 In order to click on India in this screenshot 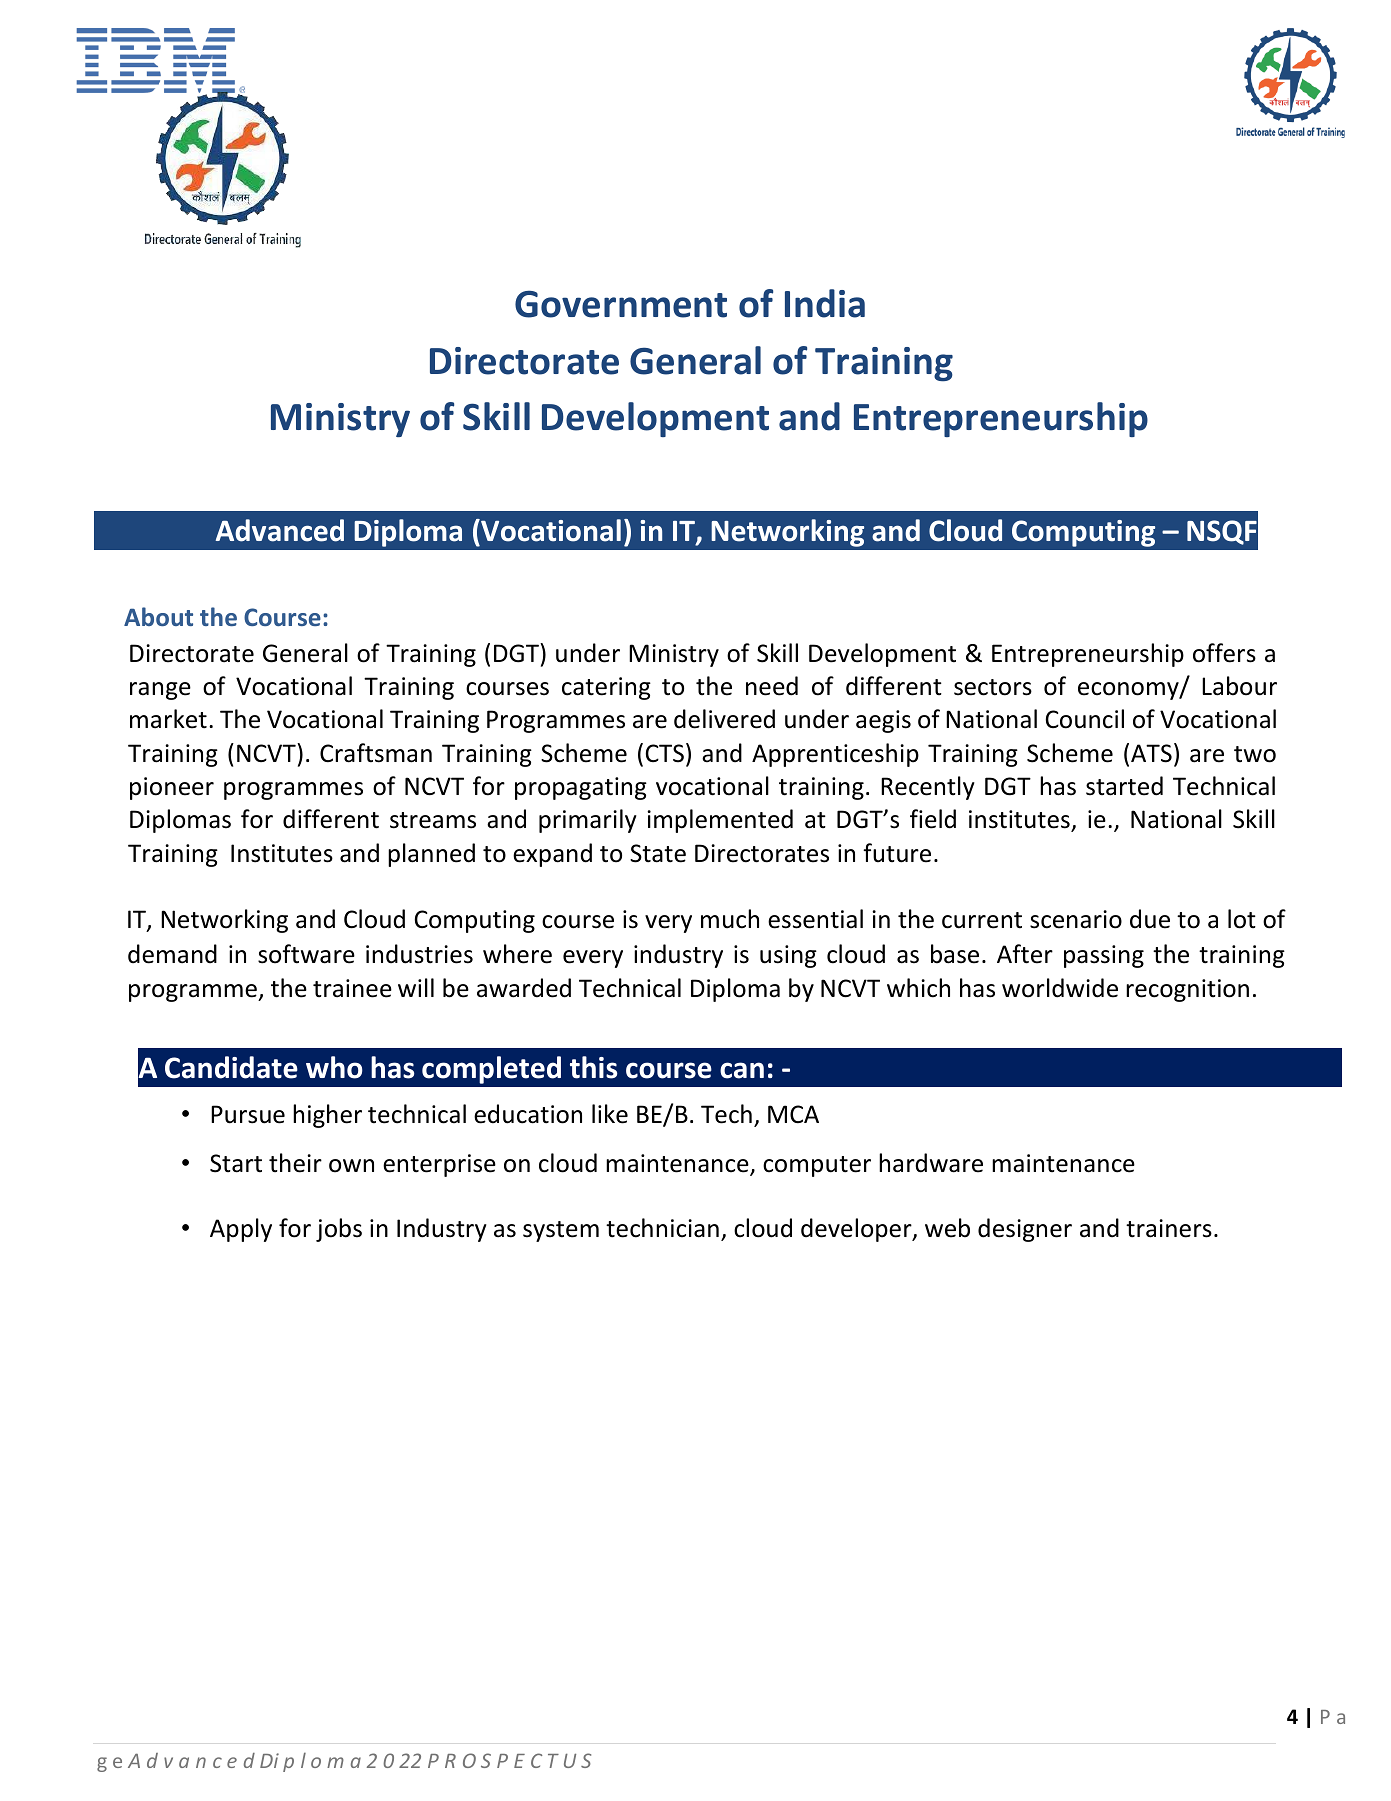, I will do `click(825, 303)`.
